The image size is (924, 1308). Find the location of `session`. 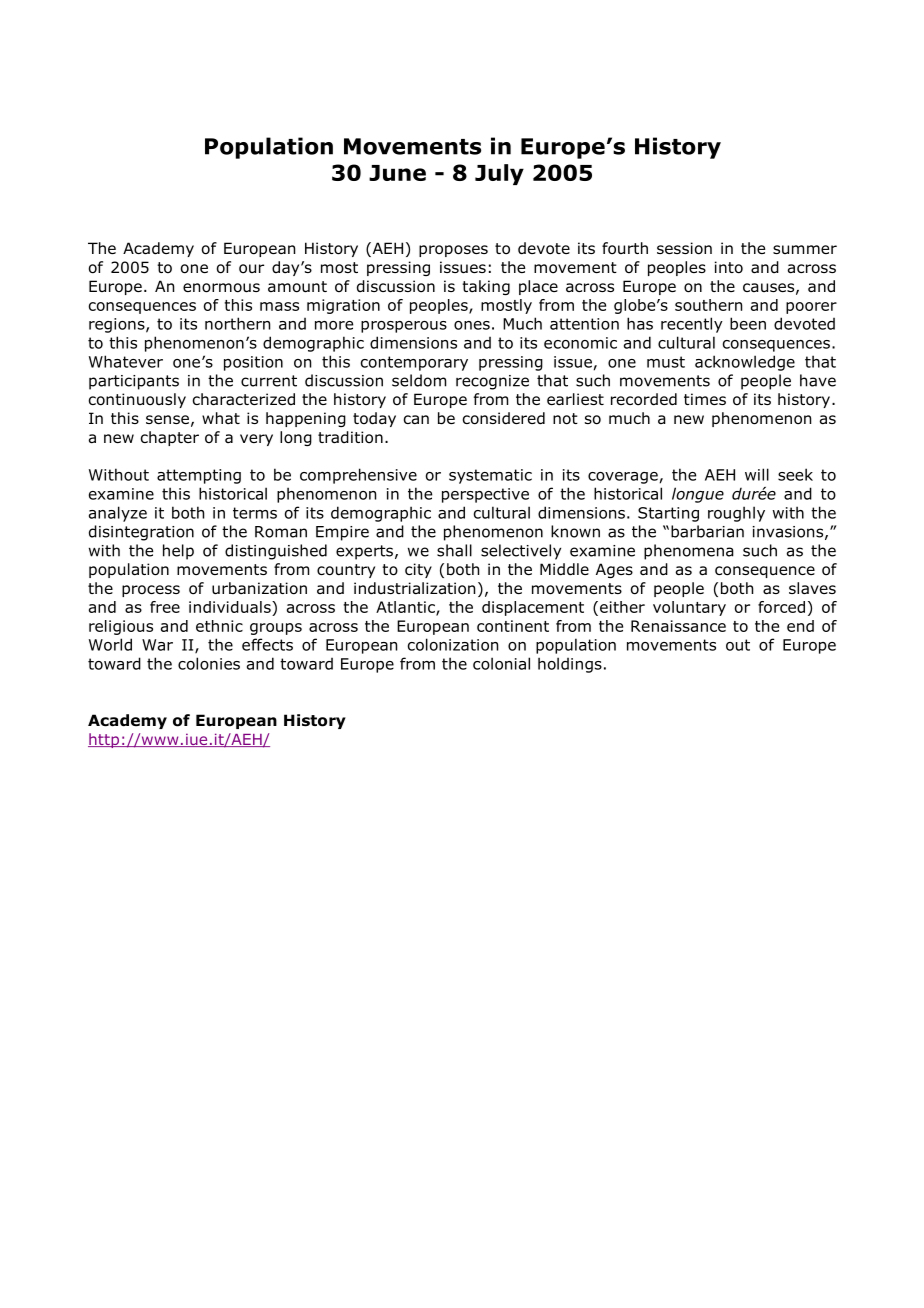

session is located at coordinates (684, 248).
